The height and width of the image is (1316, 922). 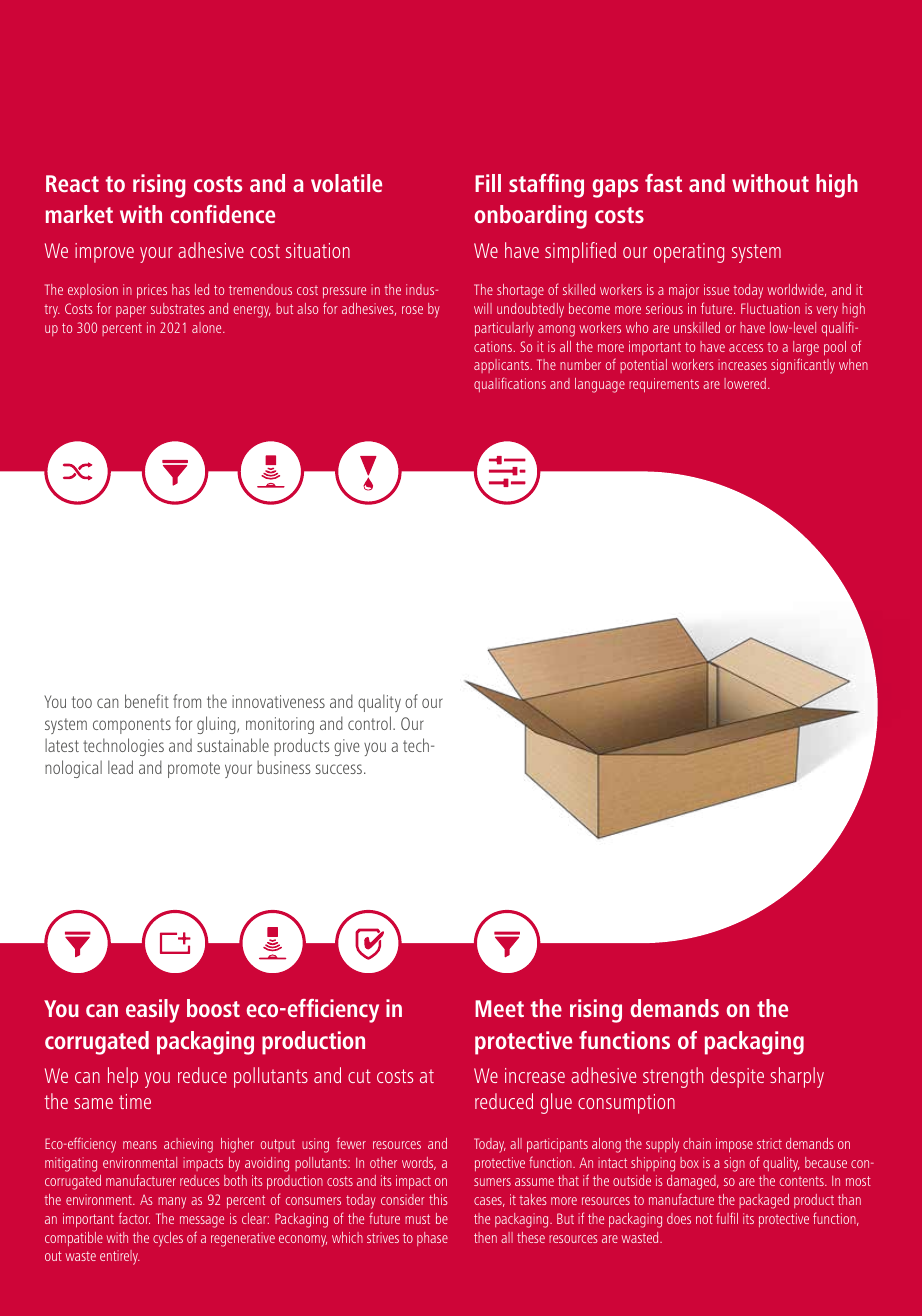 I want to click on operating, so click(x=689, y=253).
